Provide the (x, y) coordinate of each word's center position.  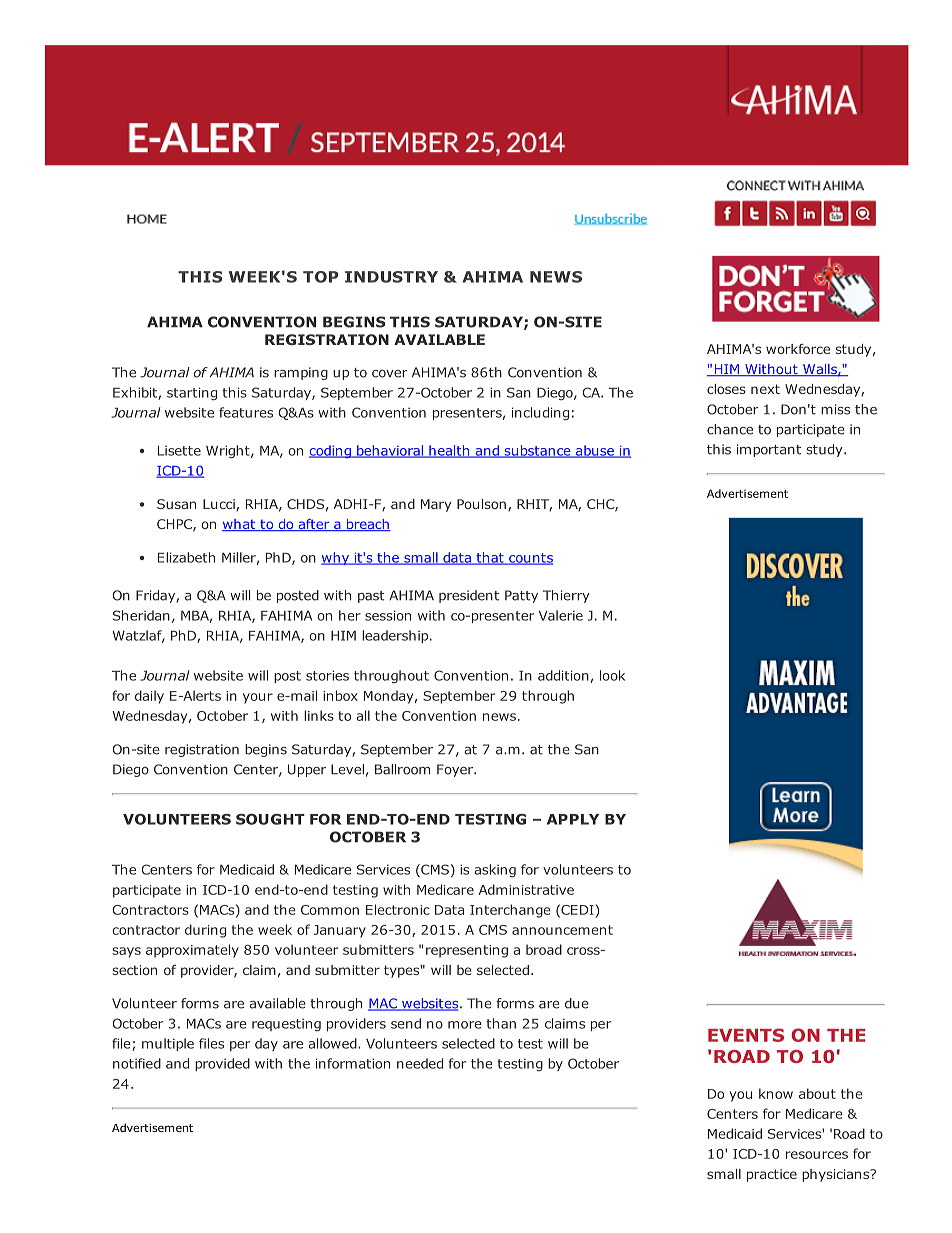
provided (222, 1064)
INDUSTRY (391, 277)
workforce (798, 349)
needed (420, 1063)
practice (772, 1175)
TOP (321, 277)
